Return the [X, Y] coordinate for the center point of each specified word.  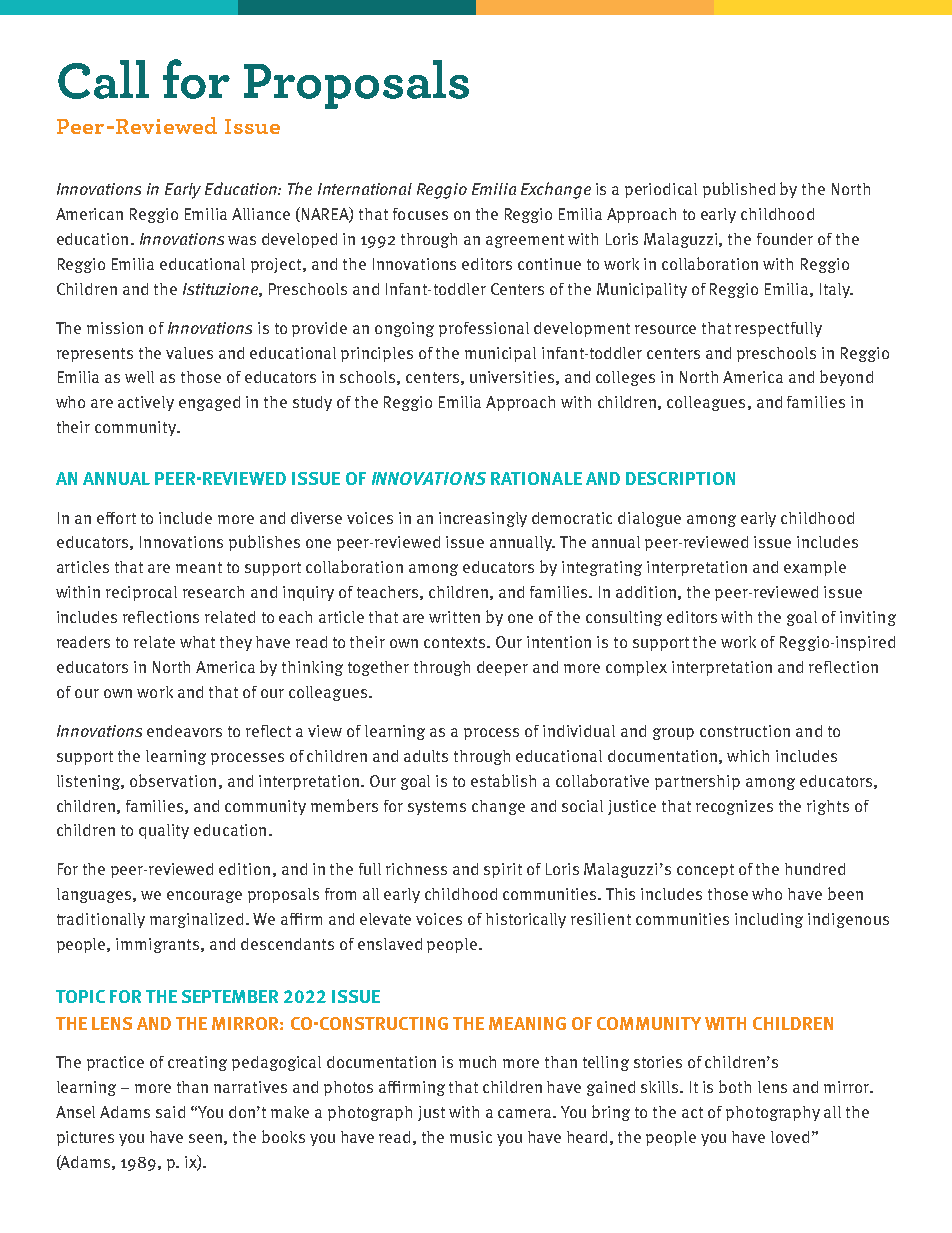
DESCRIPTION [680, 478]
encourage [204, 897]
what [197, 642]
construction [745, 731]
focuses [420, 214]
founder [785, 239]
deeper [502, 668]
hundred [815, 869]
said [170, 1112]
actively [146, 403]
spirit [503, 870]
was [242, 240]
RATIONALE [536, 478]
